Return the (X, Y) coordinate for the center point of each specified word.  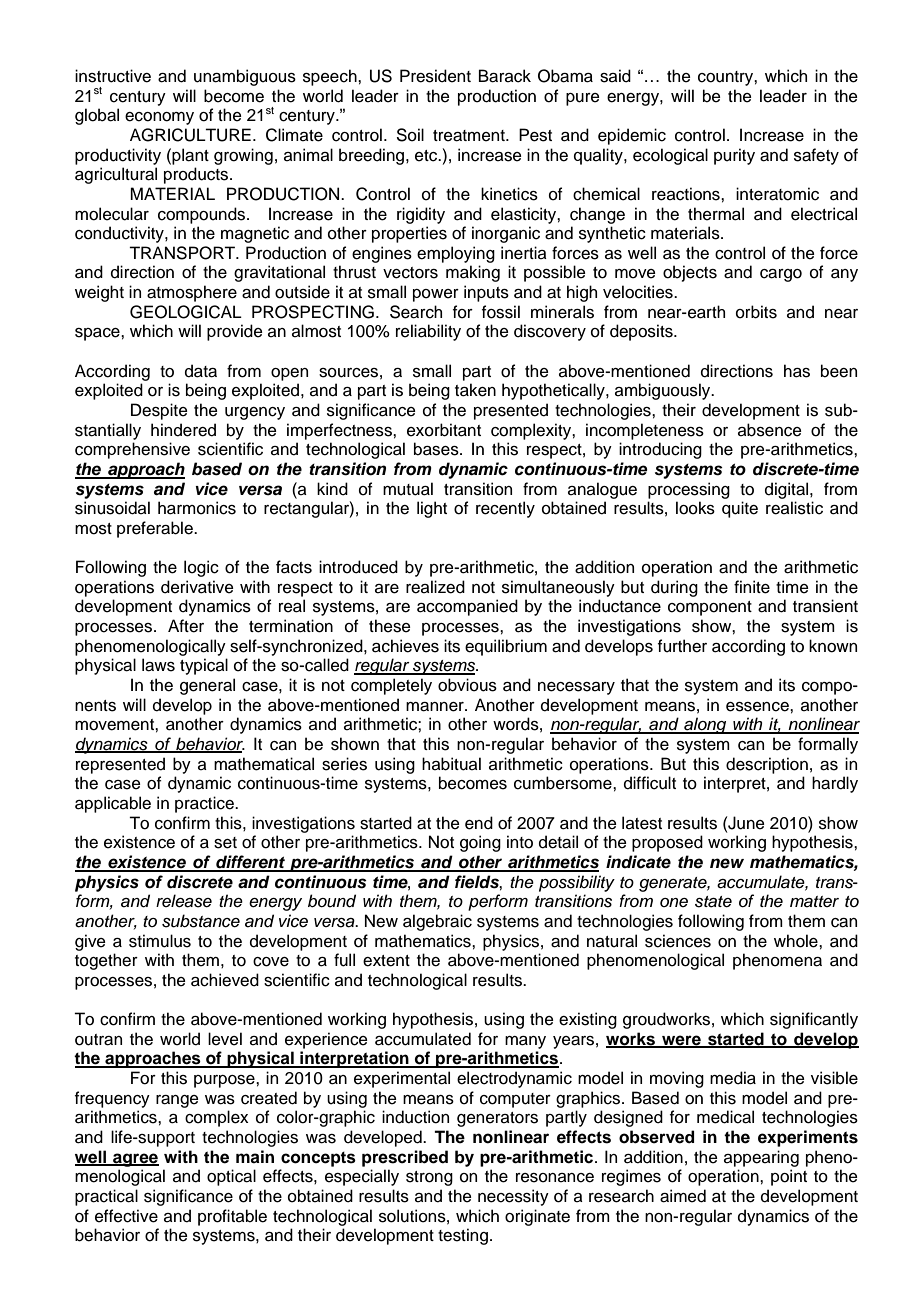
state (713, 902)
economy (159, 118)
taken (475, 390)
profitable (232, 1217)
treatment (470, 136)
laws (158, 665)
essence (758, 707)
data (201, 371)
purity (734, 156)
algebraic (437, 922)
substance (201, 921)
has (797, 371)
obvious (467, 685)
